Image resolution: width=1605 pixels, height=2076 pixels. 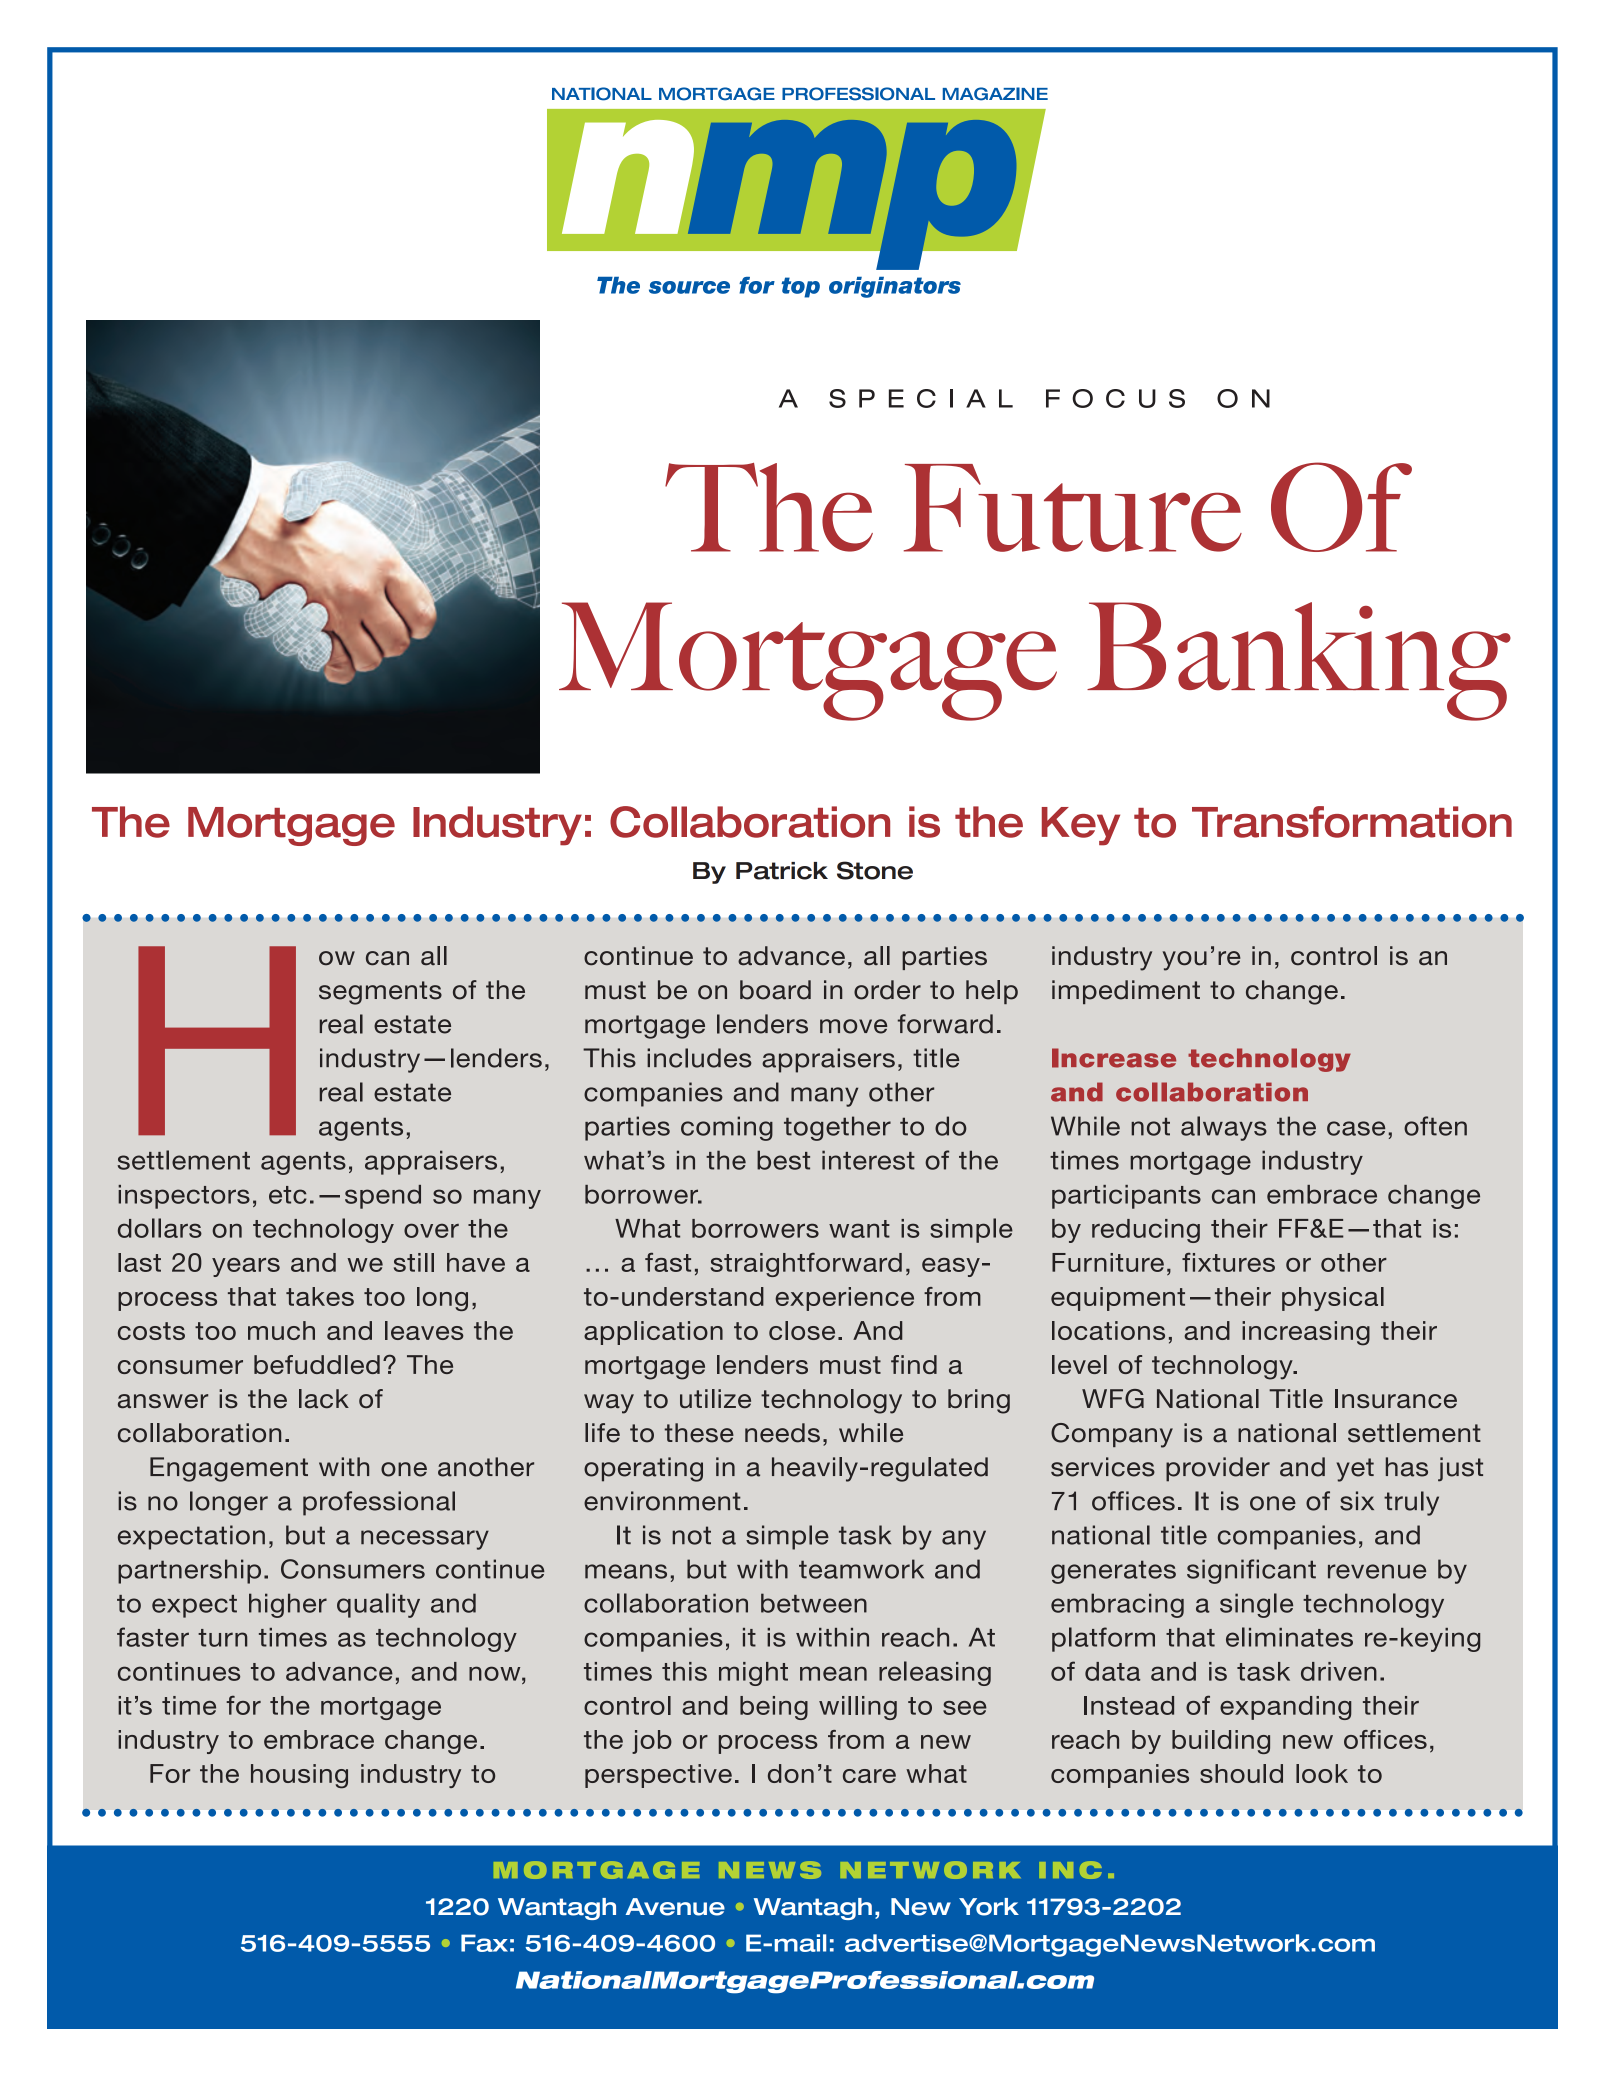 I want to click on best, so click(x=783, y=1160).
